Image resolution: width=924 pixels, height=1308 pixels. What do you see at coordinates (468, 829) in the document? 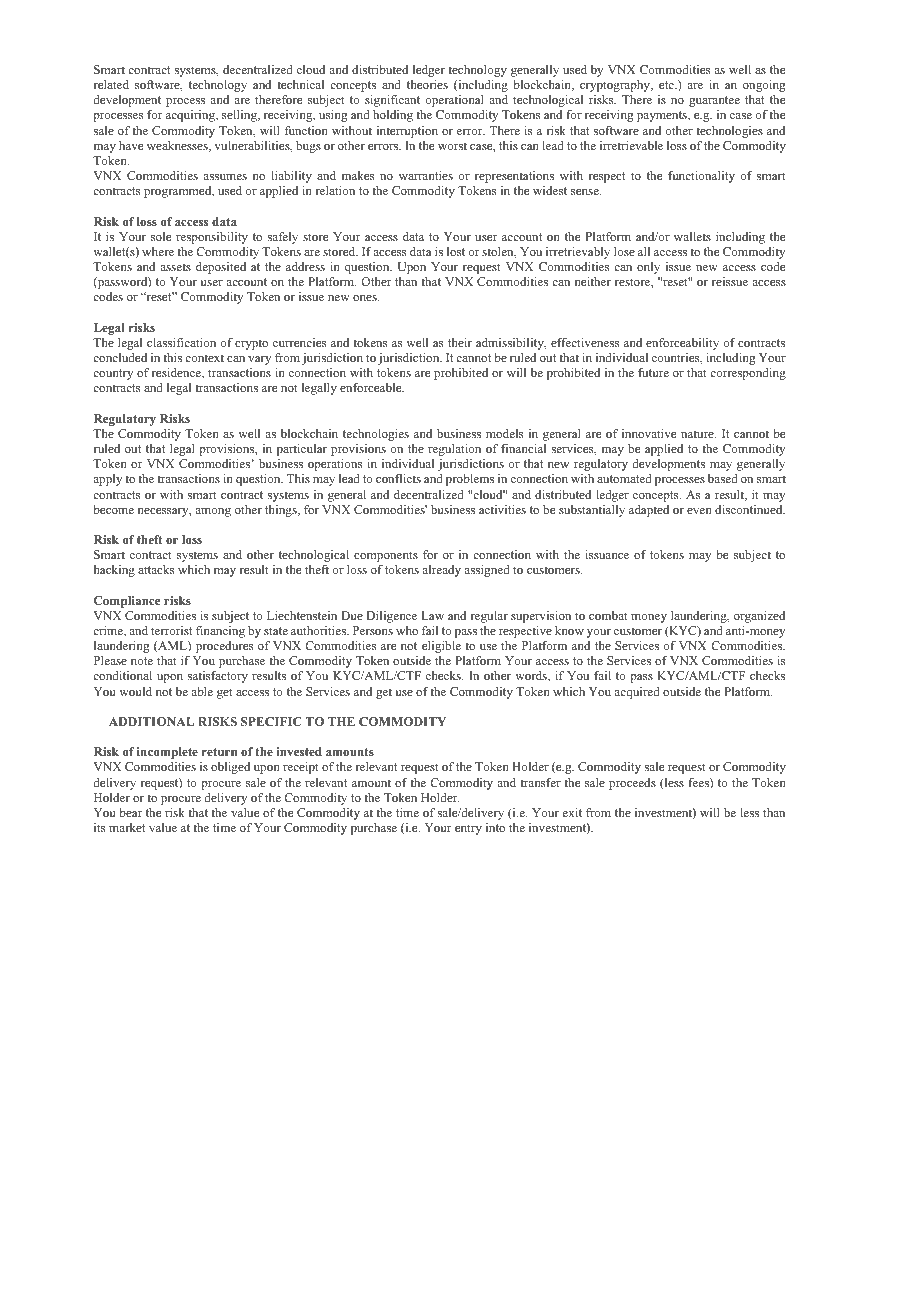
I see `entry` at bounding box center [468, 829].
